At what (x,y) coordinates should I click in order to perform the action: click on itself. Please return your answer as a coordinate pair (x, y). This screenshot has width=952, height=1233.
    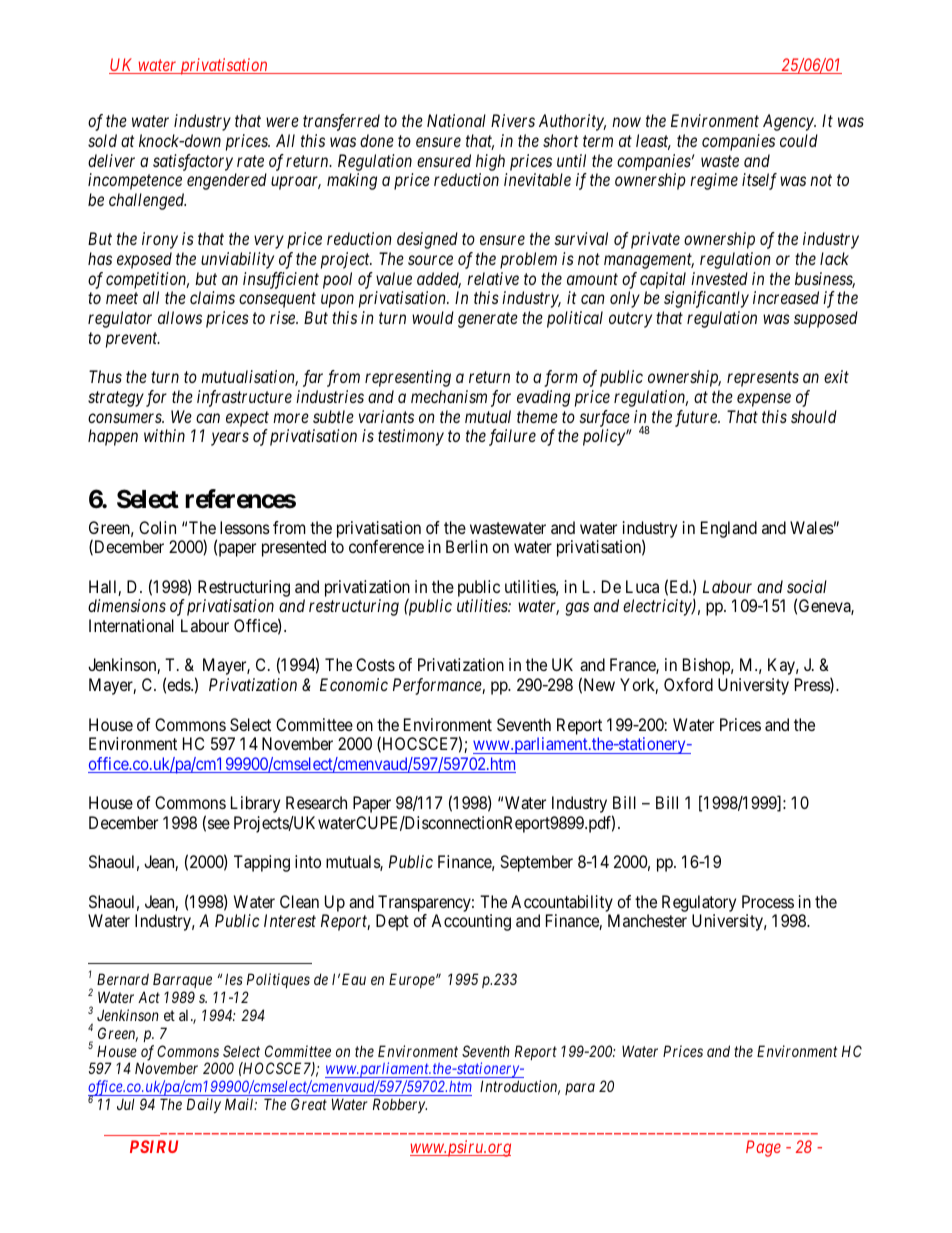
    Looking at the image, I should click on (759, 181).
